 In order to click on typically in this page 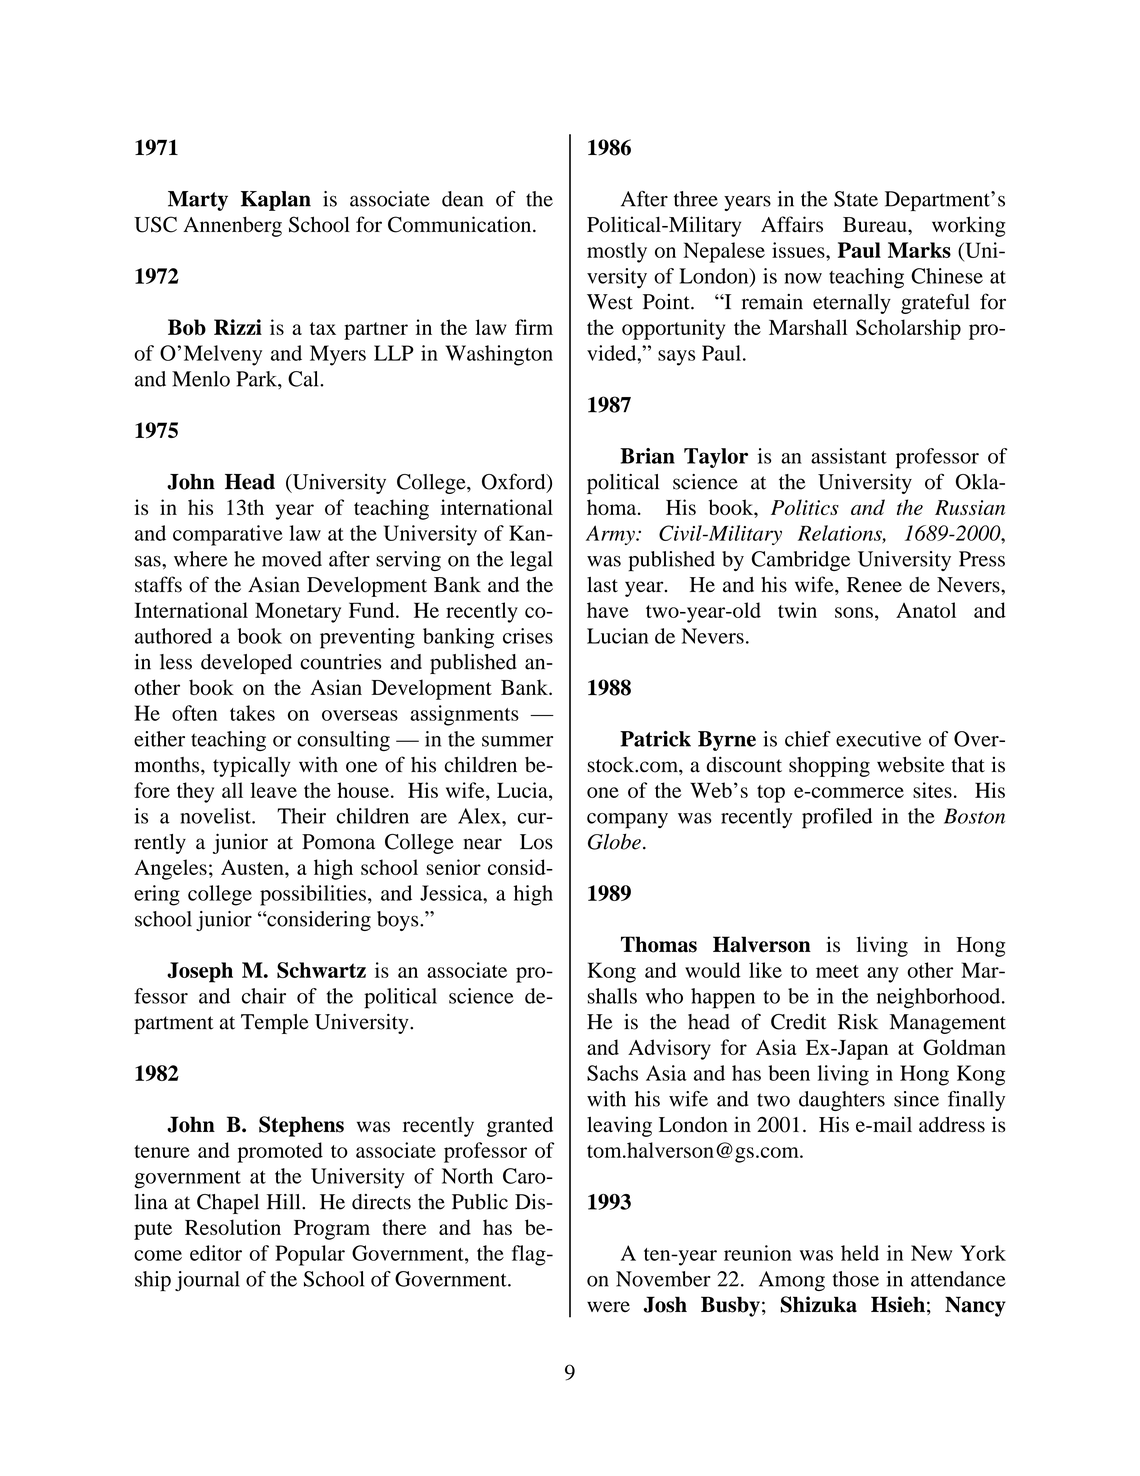, I will do `click(252, 766)`.
